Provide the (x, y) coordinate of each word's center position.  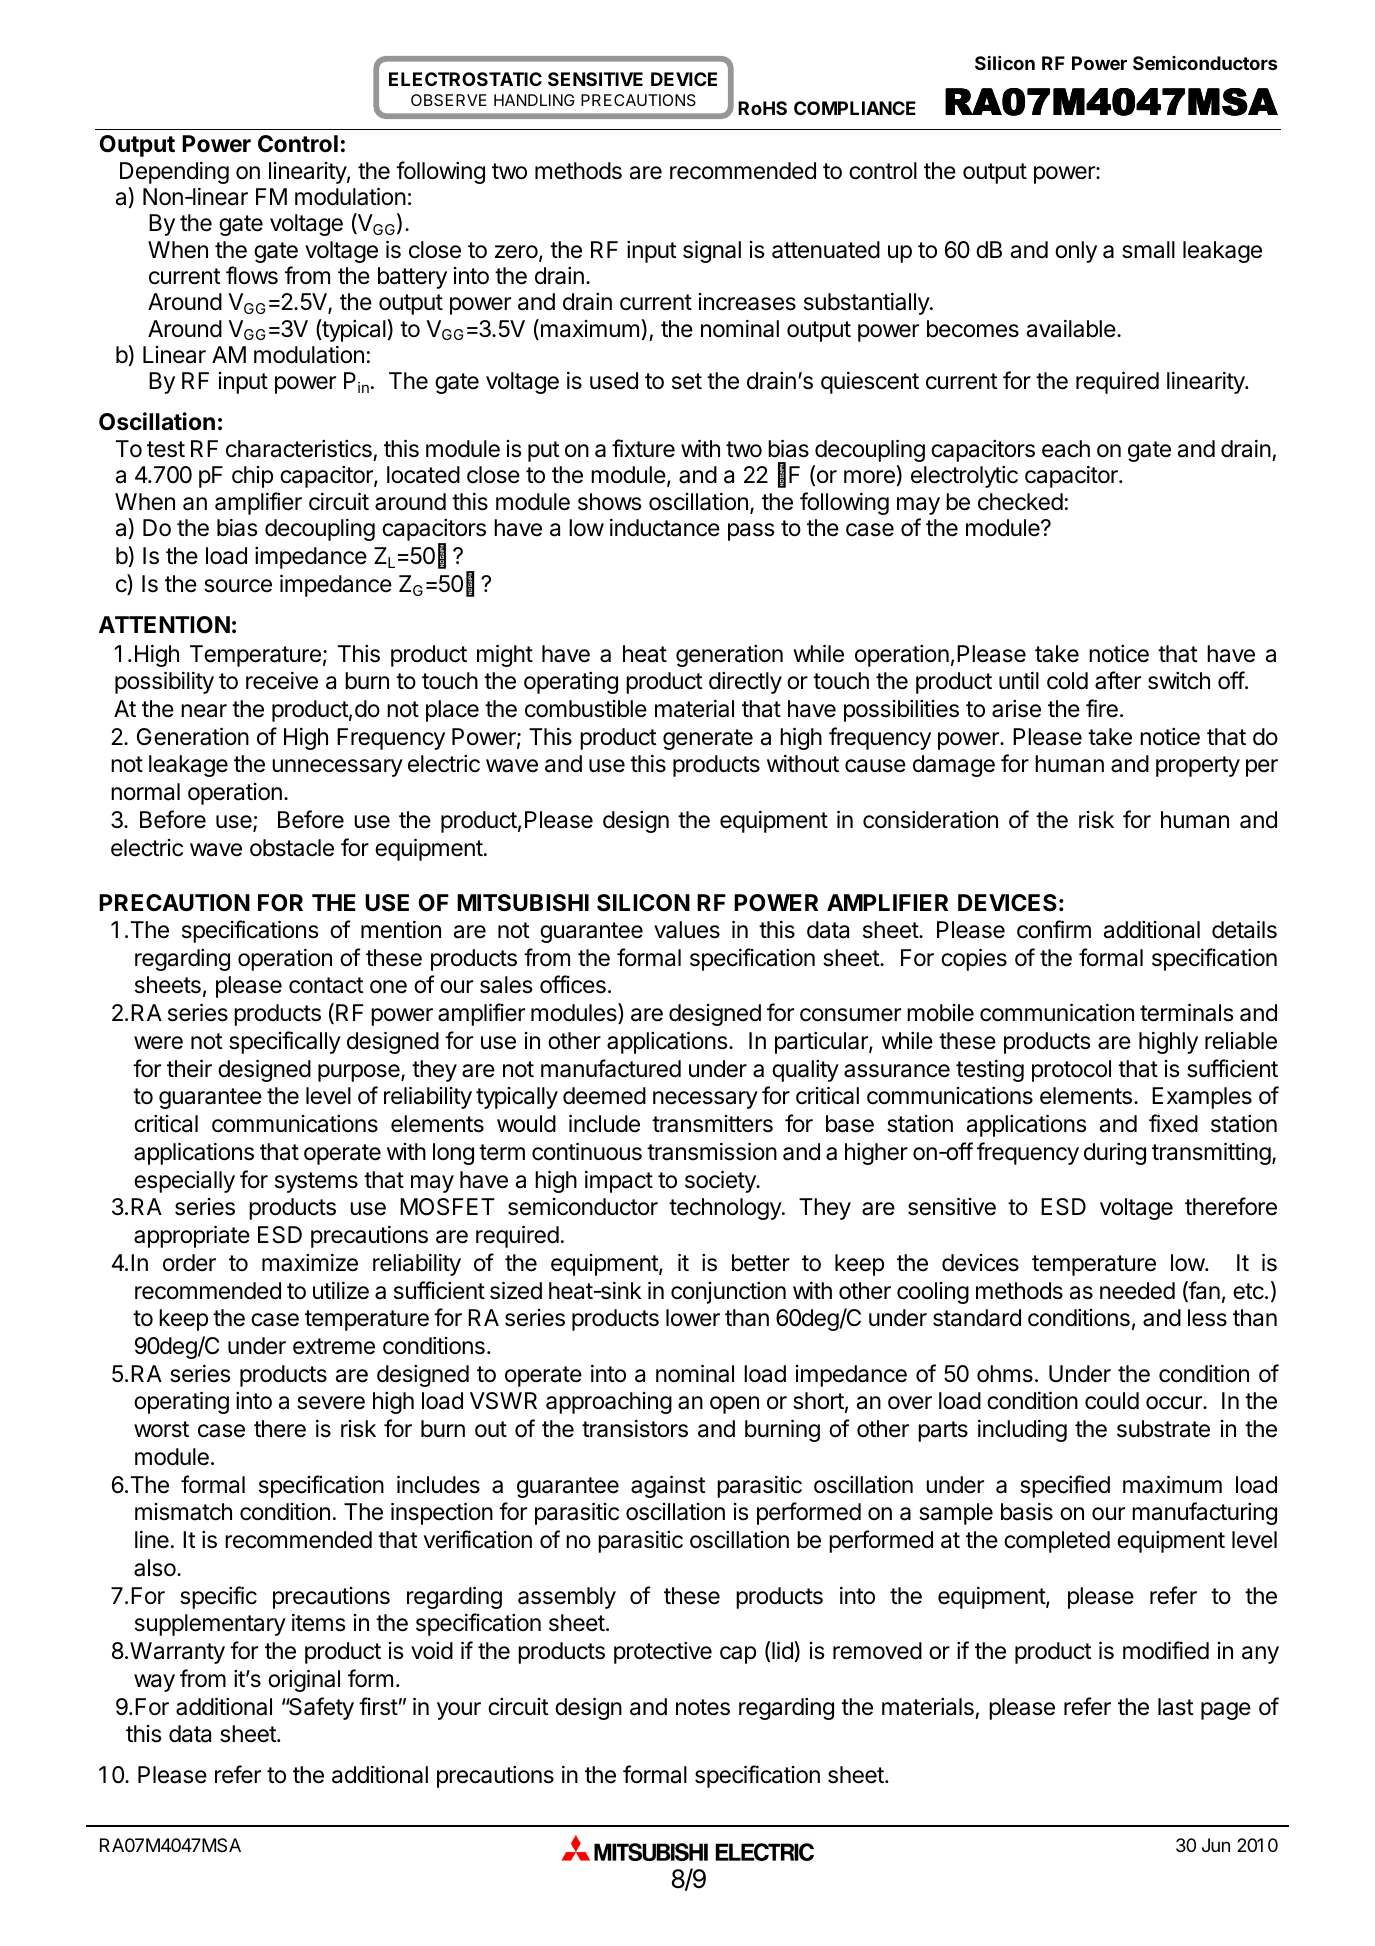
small (1148, 250)
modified (1166, 1650)
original (304, 1680)
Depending (174, 173)
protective (663, 1653)
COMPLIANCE (855, 108)
